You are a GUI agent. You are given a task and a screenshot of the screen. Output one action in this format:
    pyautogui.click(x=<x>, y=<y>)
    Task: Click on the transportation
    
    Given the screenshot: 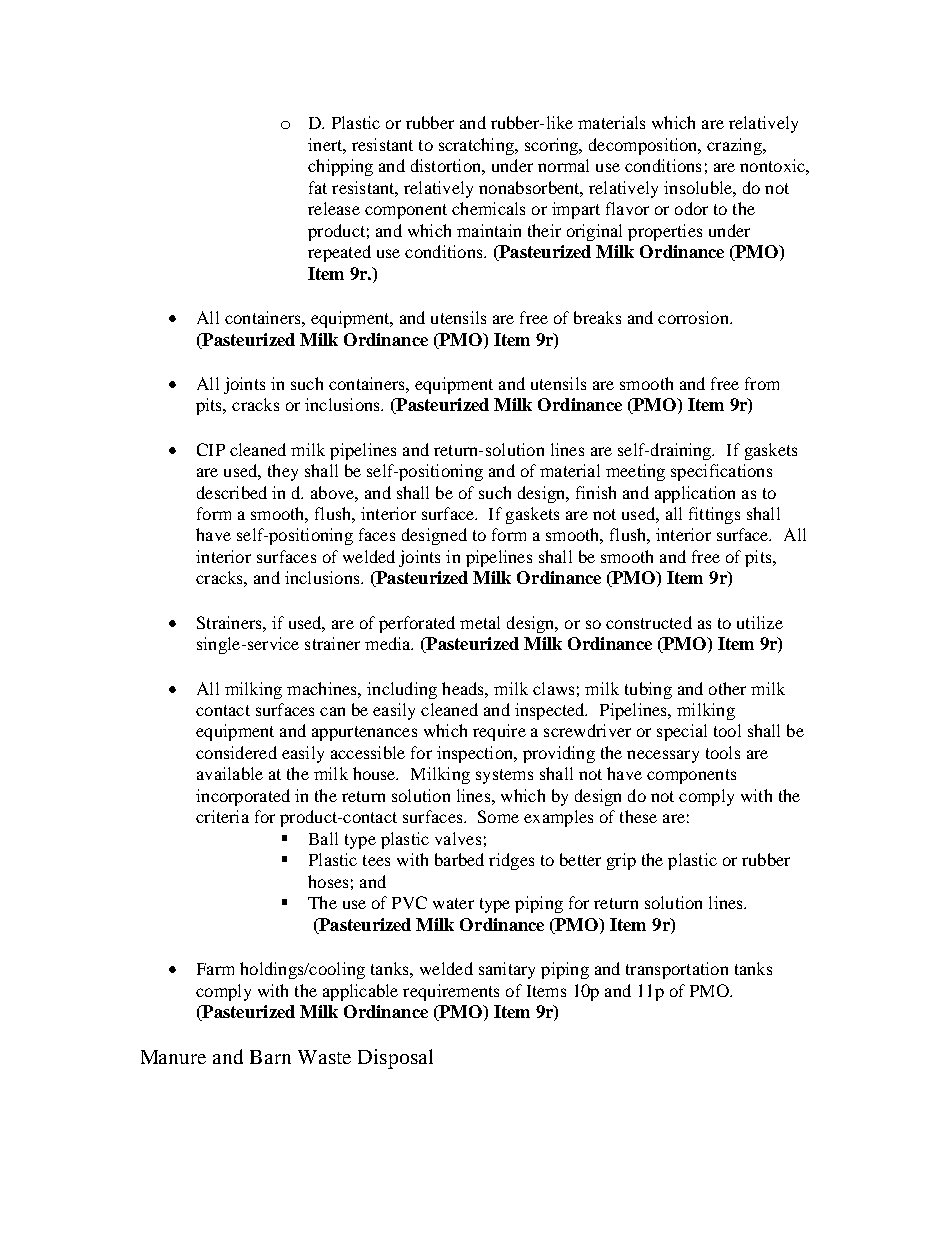 What is the action you would take?
    pyautogui.click(x=677, y=970)
